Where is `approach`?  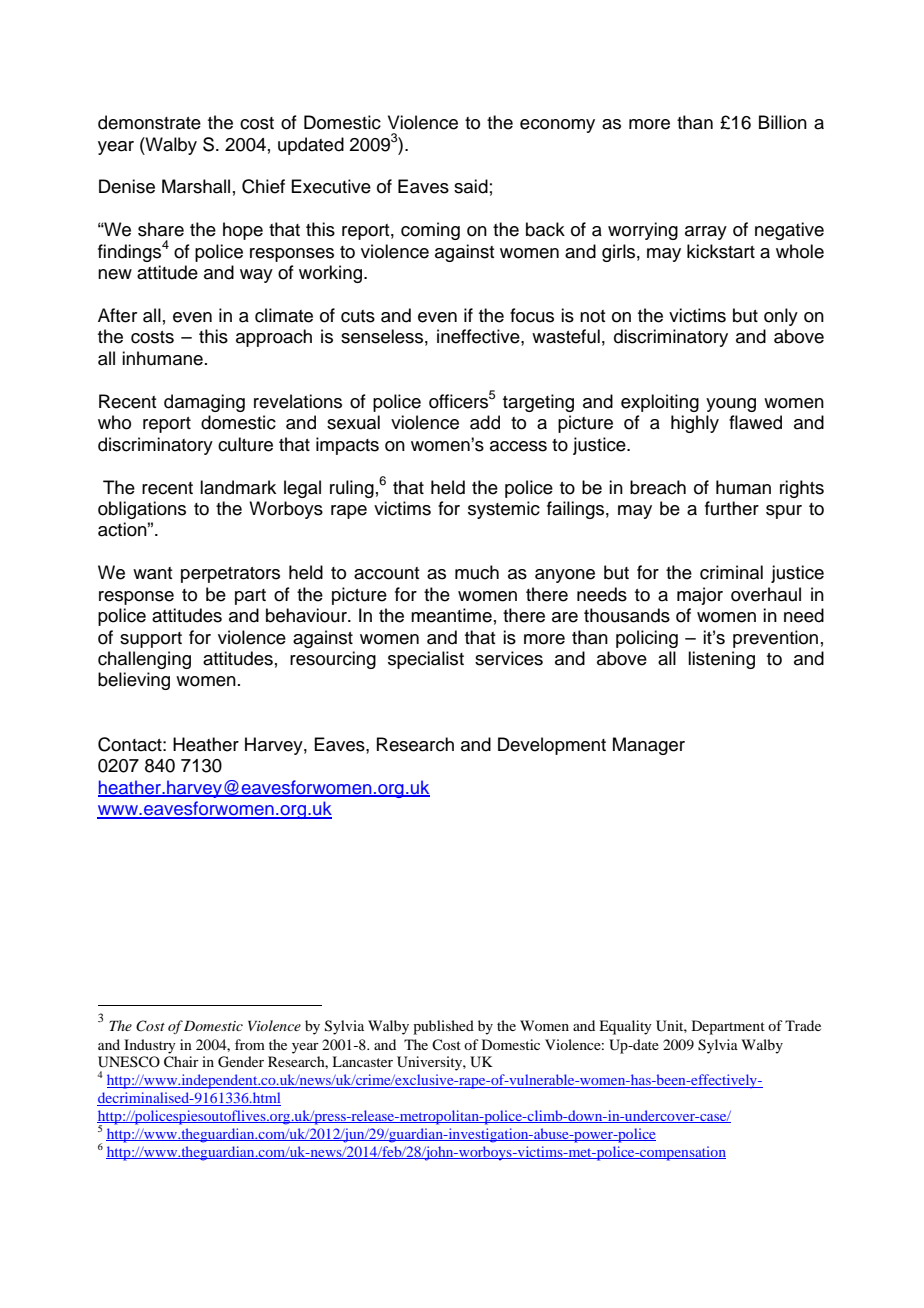
approach is located at coordinates (274, 338).
